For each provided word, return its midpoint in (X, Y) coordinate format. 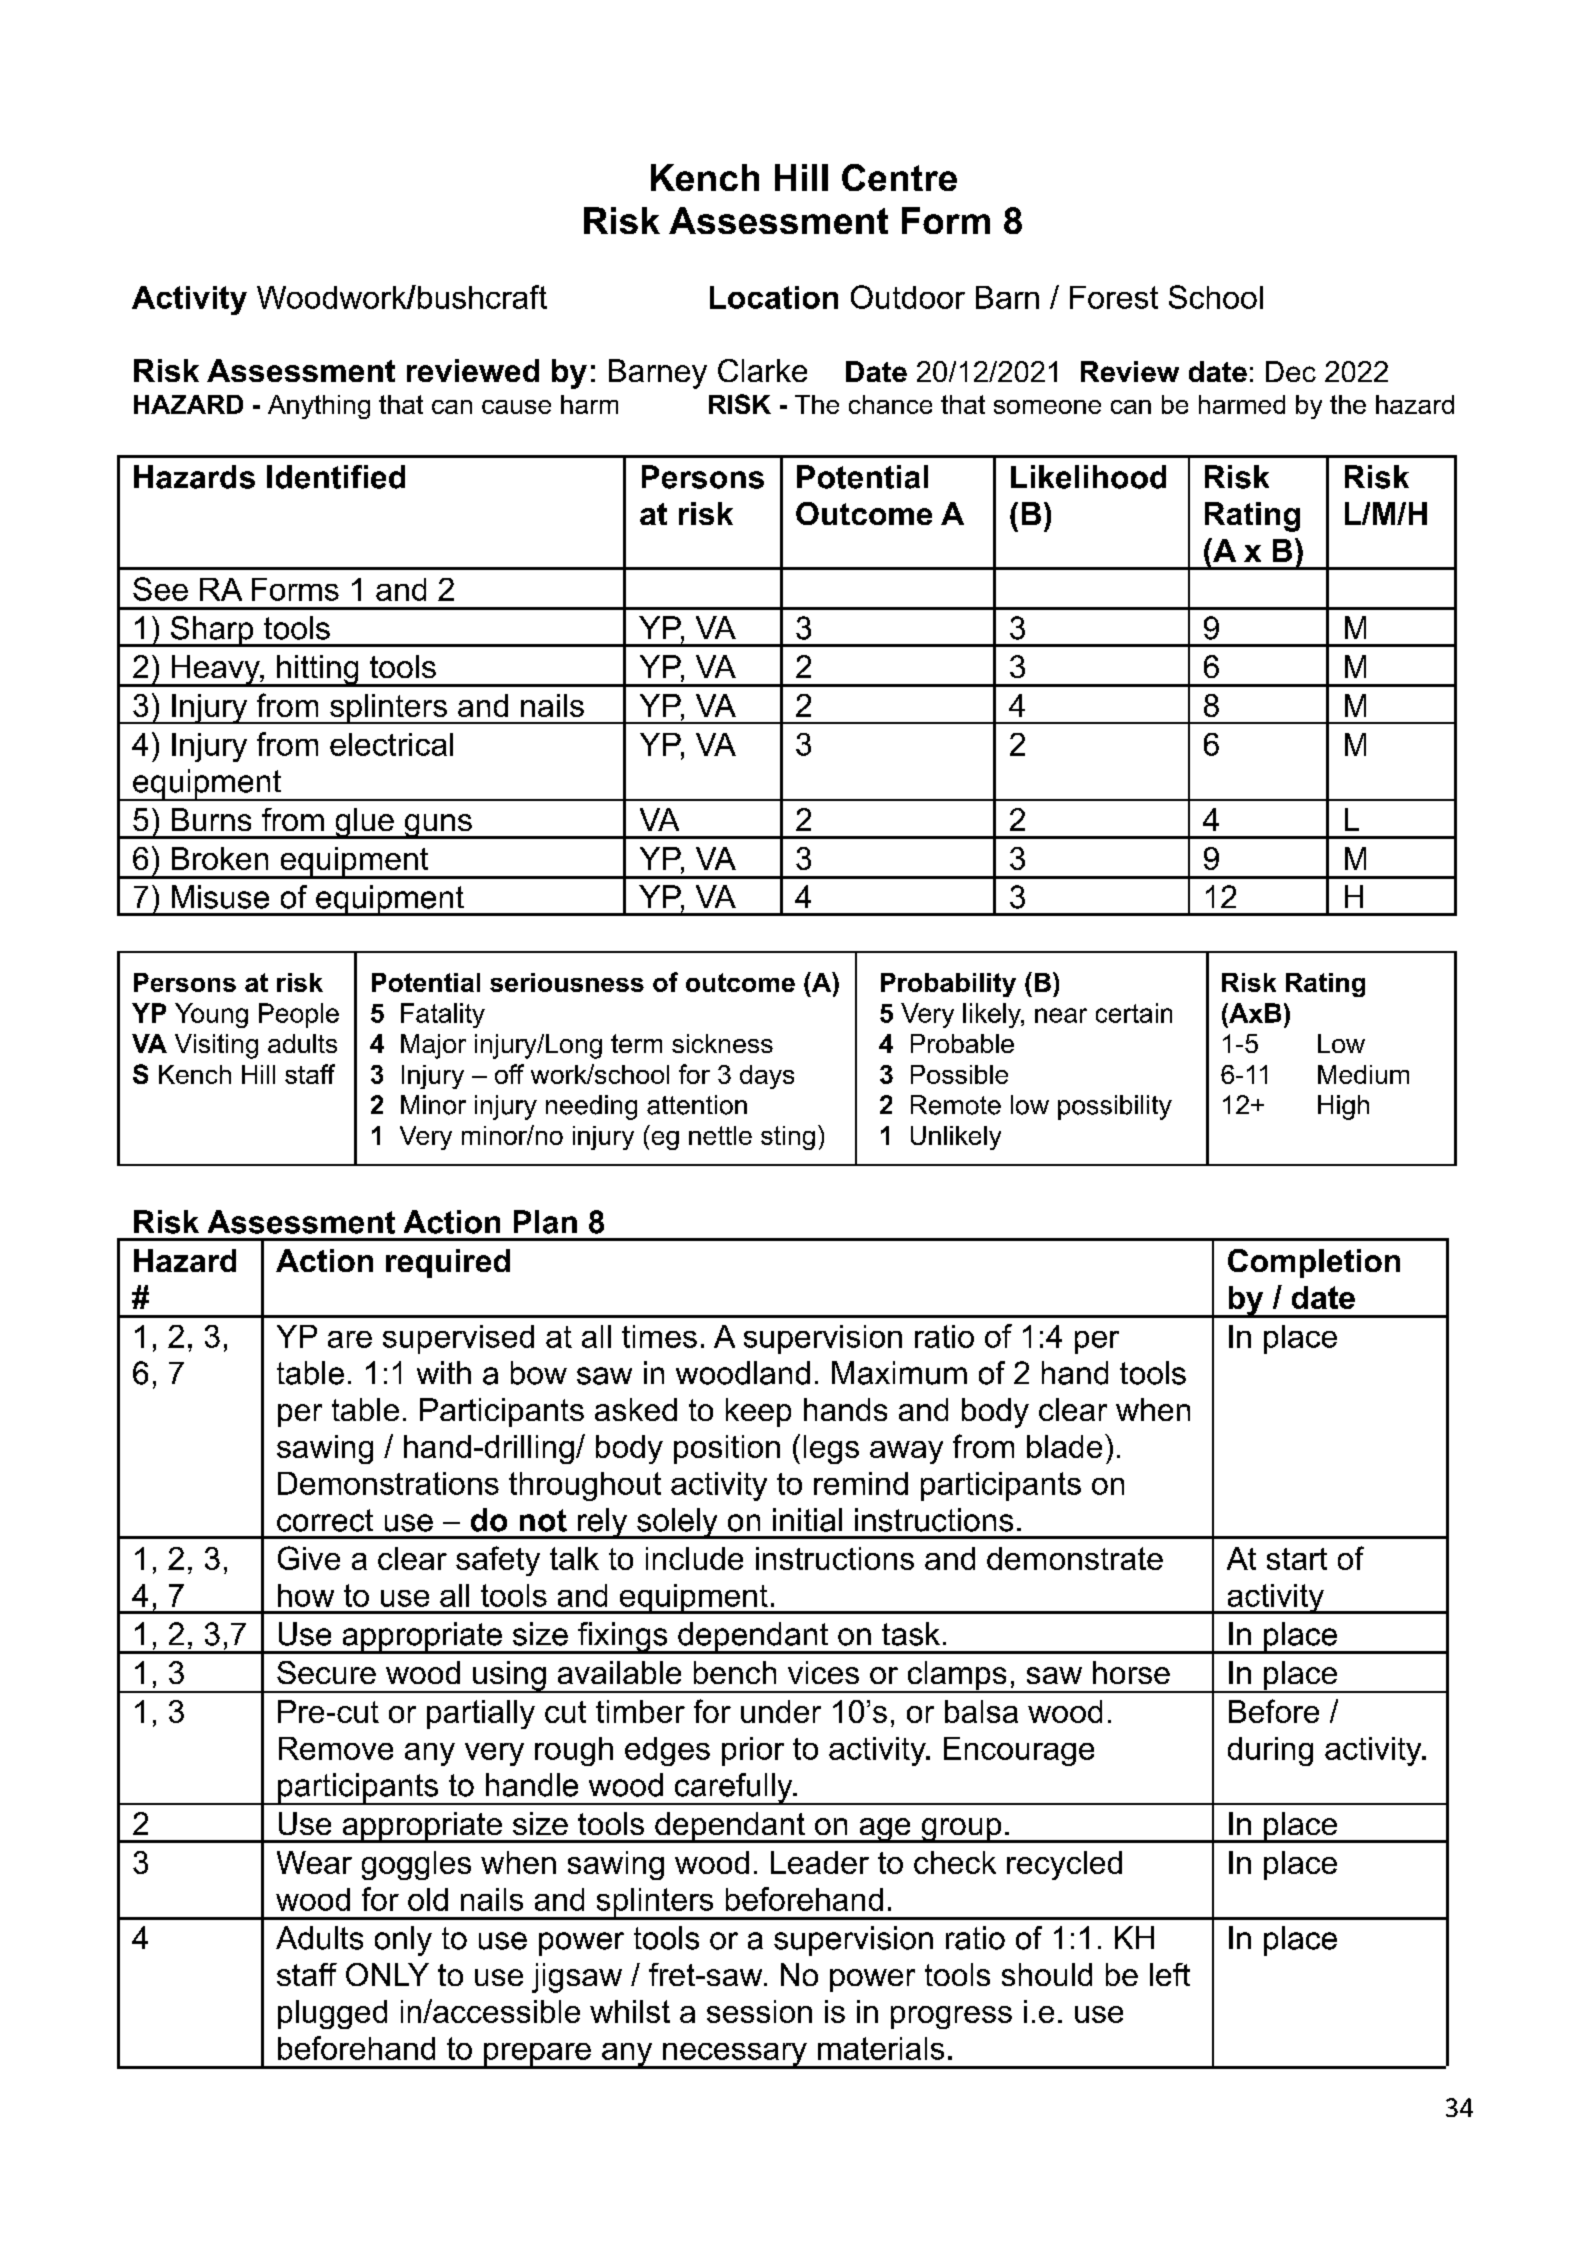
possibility (1115, 1107)
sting (788, 1138)
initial (807, 1520)
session (759, 2011)
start (1297, 1559)
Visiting (216, 1046)
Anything (319, 407)
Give (309, 1558)
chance (890, 404)
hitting (318, 671)
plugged (332, 2014)
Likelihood (1088, 477)
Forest (1114, 297)
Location (774, 297)
